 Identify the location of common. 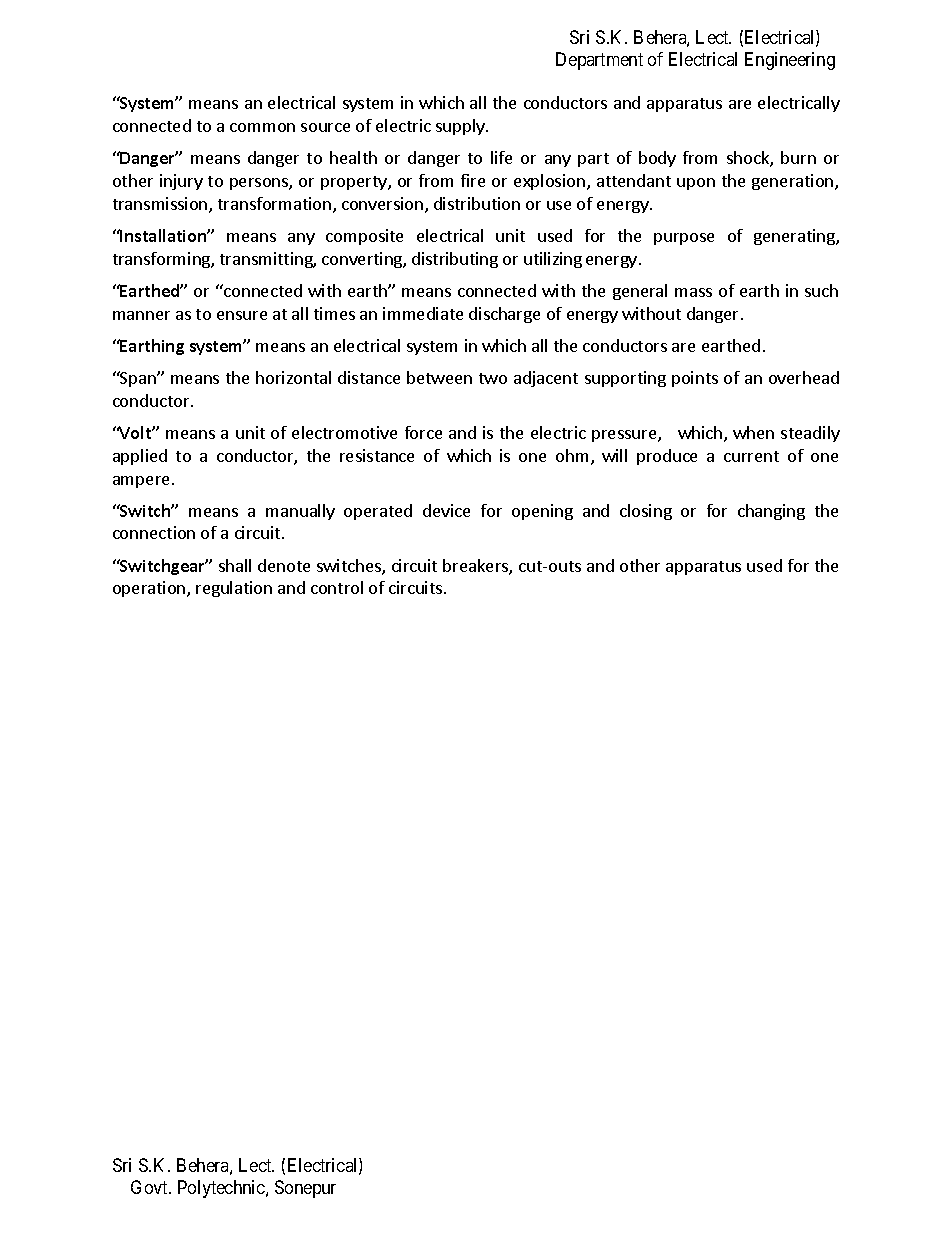
(262, 127).
